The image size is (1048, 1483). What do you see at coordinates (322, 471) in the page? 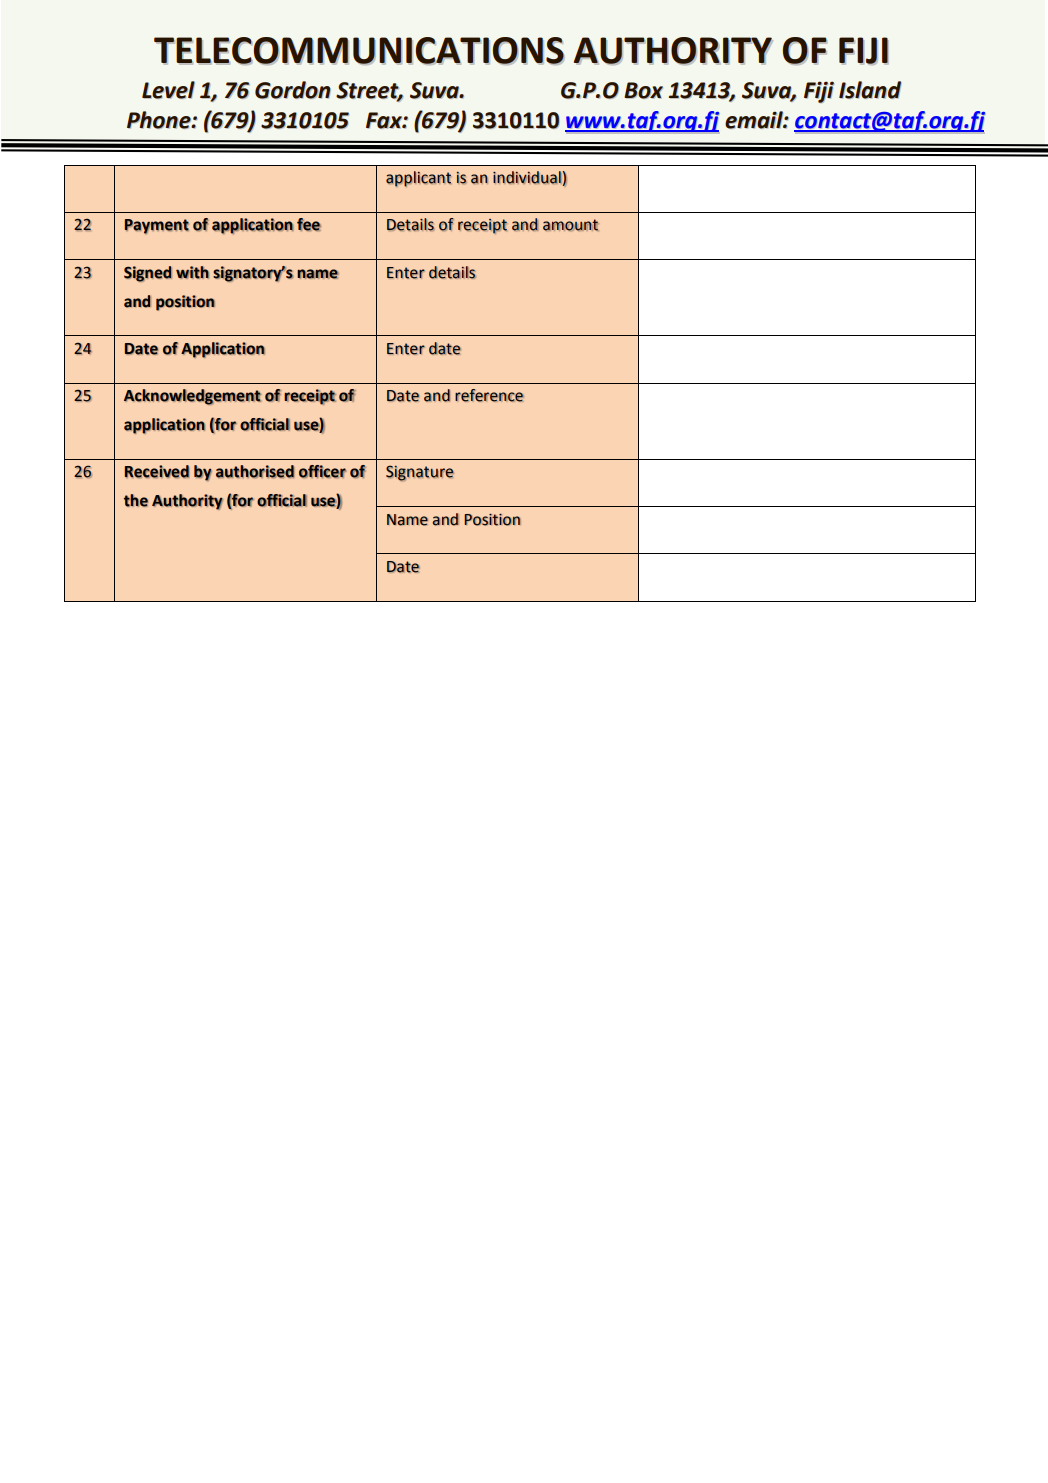
I see `officer` at bounding box center [322, 471].
